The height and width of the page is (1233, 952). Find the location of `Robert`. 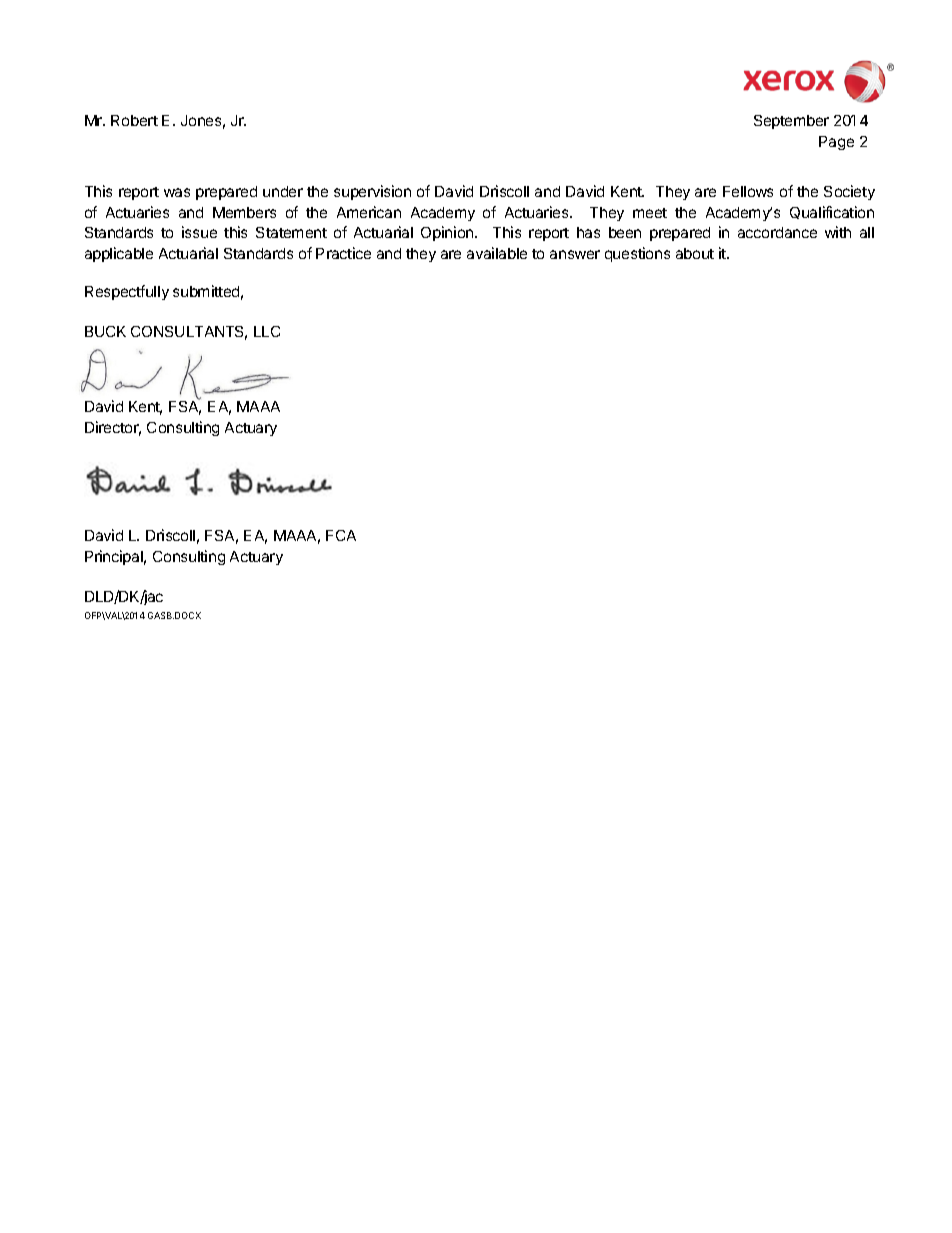

Robert is located at coordinates (134, 120).
